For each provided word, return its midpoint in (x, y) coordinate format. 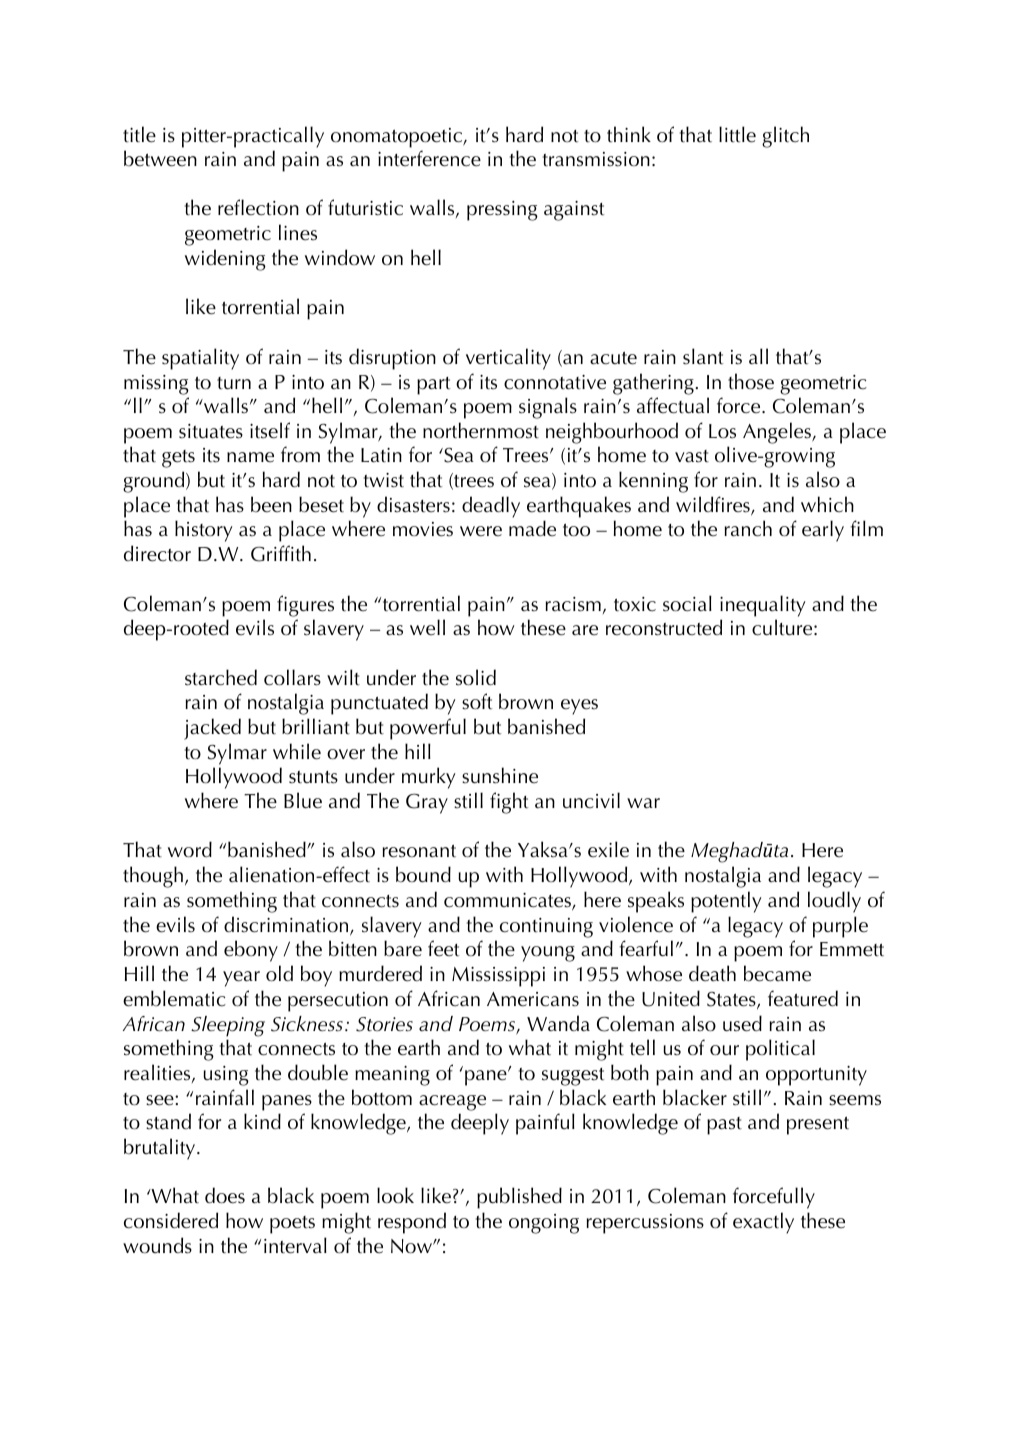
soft (477, 701)
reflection (258, 207)
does (225, 1195)
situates (211, 431)
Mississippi (498, 977)
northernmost (481, 430)
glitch (785, 137)
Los (722, 431)
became (777, 973)
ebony (251, 951)
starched (221, 677)
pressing (502, 211)
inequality (763, 606)
